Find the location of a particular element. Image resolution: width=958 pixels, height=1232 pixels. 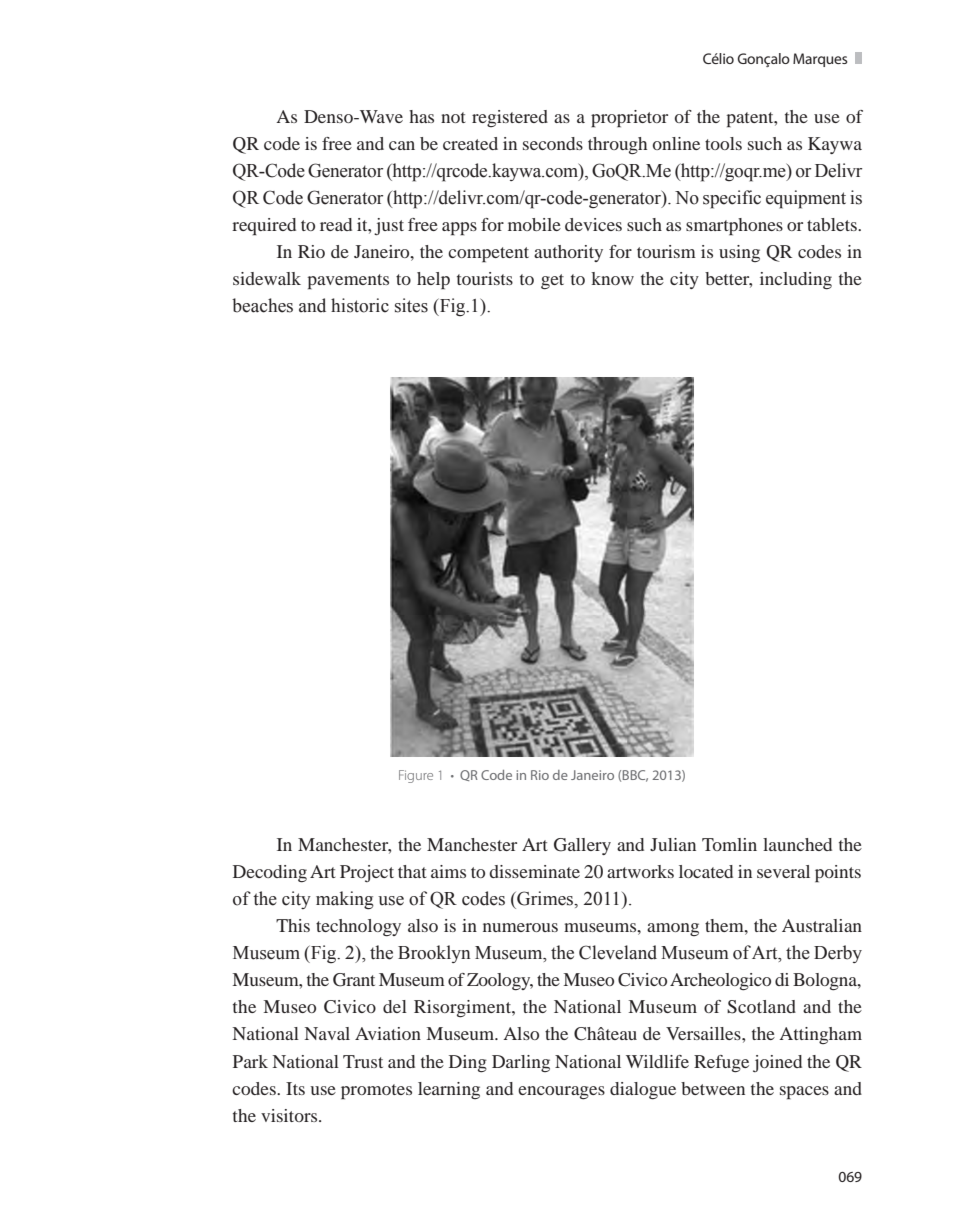

Figure is located at coordinates (416, 776).
